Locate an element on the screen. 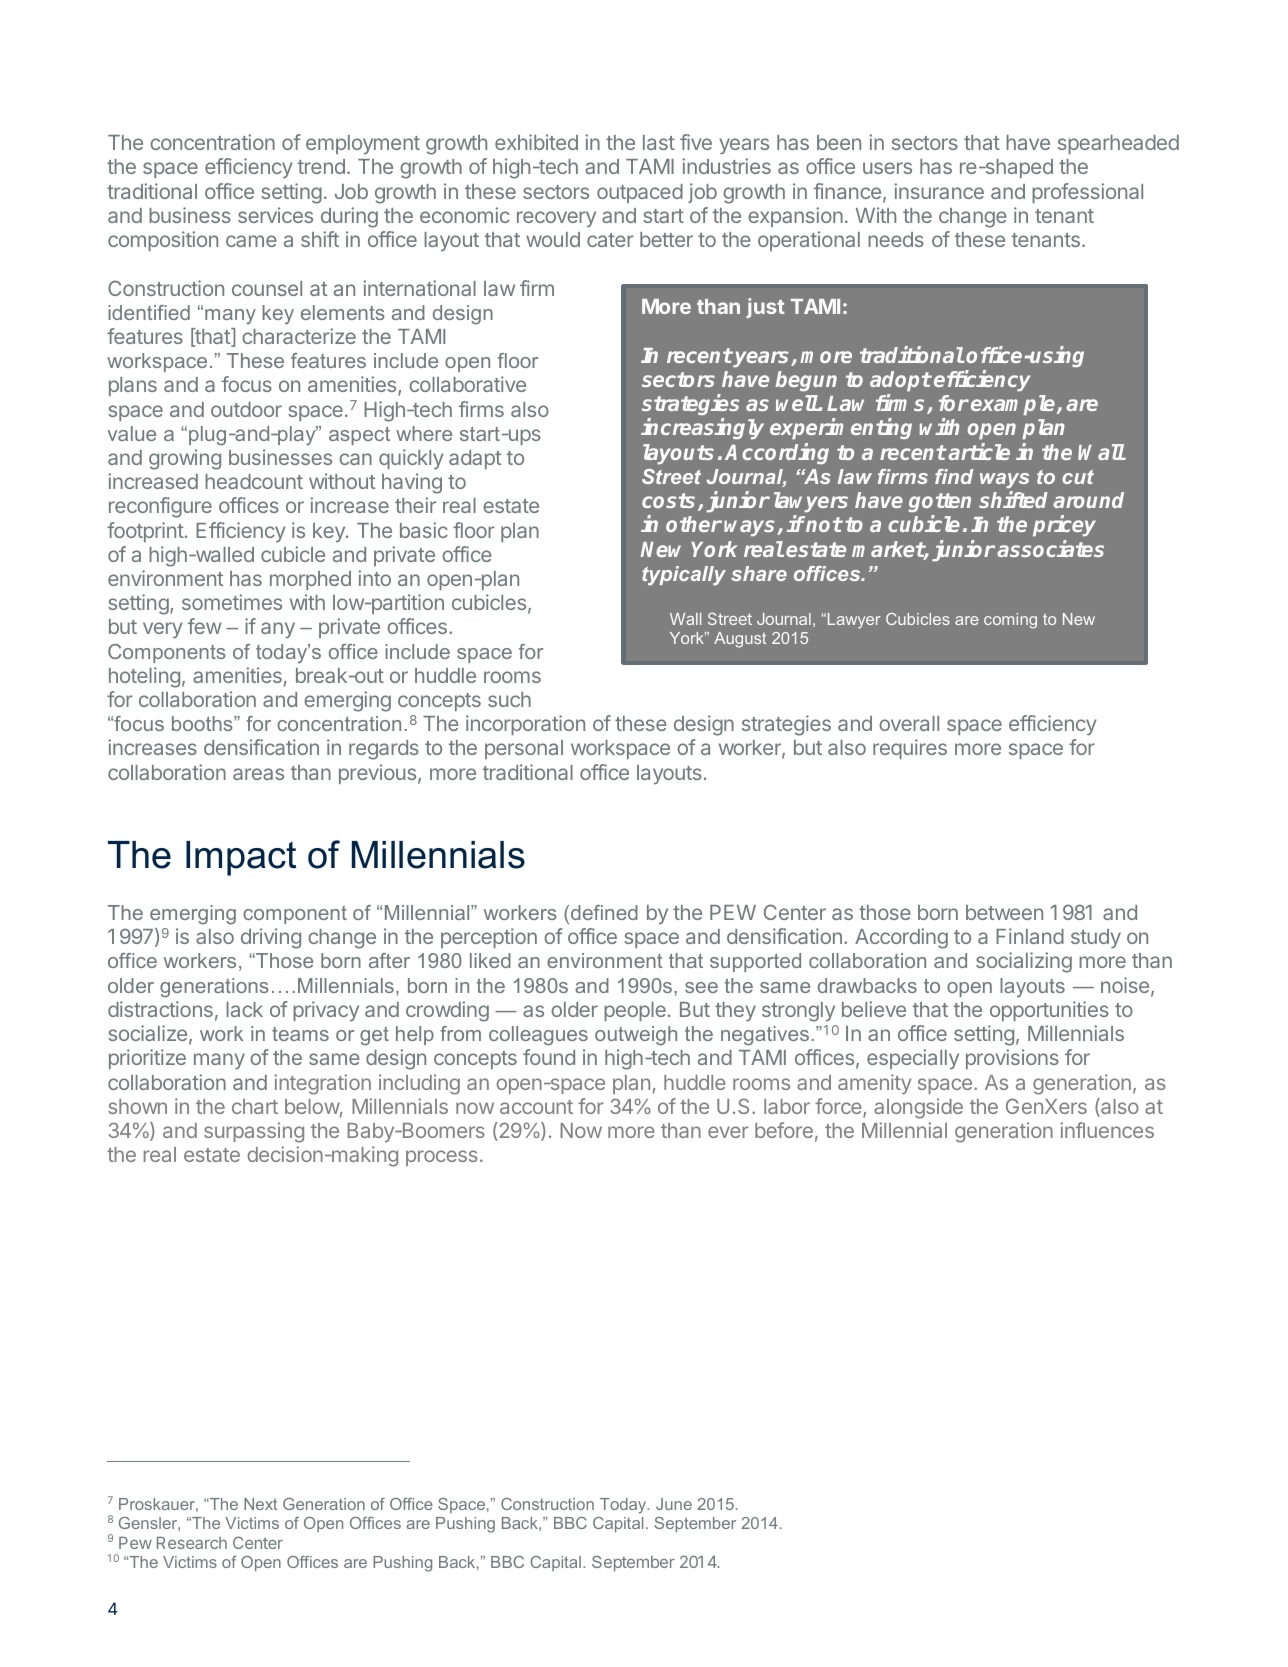 The width and height of the screenshot is (1288, 1667). influences is located at coordinates (1107, 1130).
